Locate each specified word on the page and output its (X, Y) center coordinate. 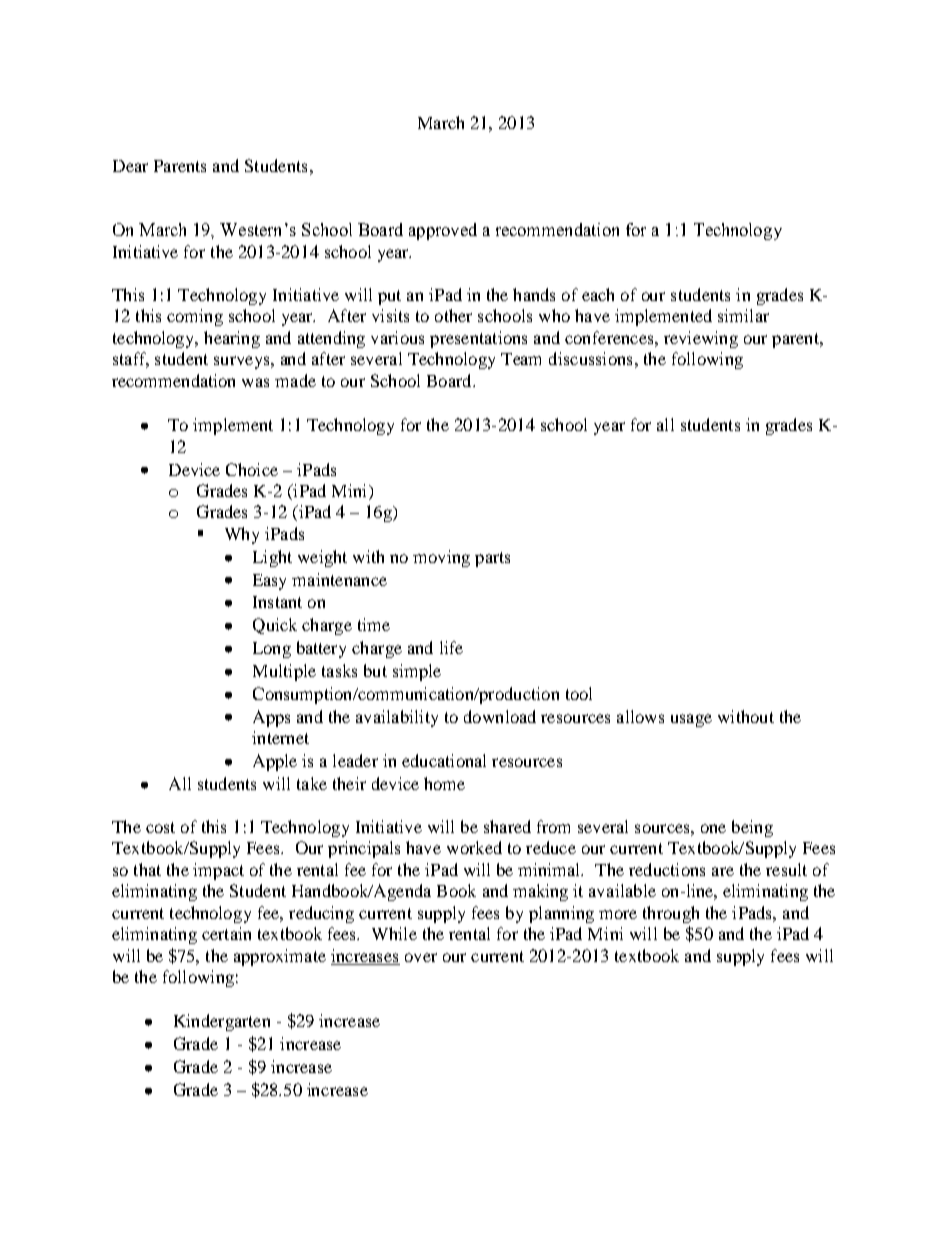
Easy (269, 582)
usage (691, 720)
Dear (130, 166)
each (598, 294)
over (421, 957)
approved (443, 231)
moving (441, 558)
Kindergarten (222, 1022)
